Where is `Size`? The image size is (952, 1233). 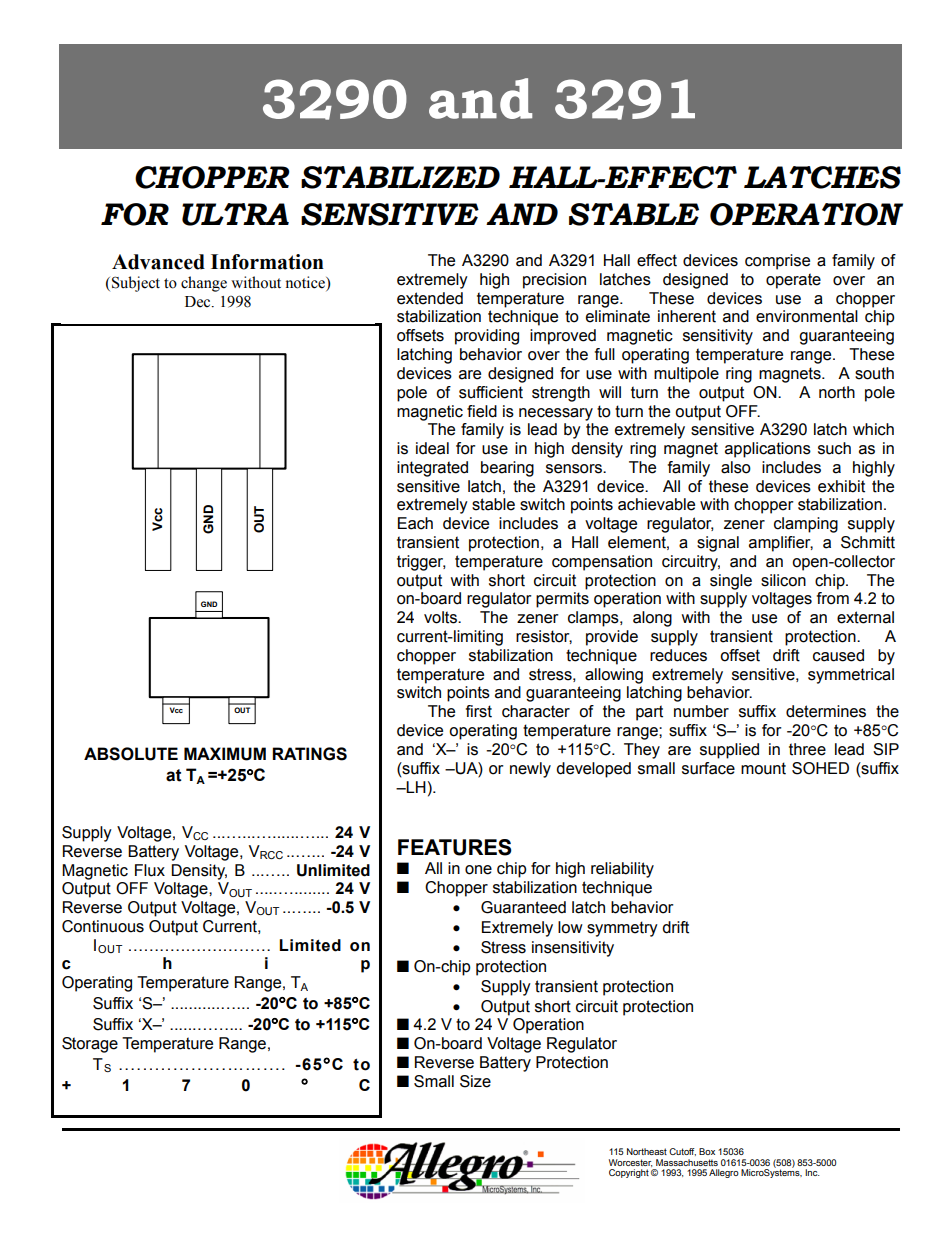
Size is located at coordinates (475, 1081).
